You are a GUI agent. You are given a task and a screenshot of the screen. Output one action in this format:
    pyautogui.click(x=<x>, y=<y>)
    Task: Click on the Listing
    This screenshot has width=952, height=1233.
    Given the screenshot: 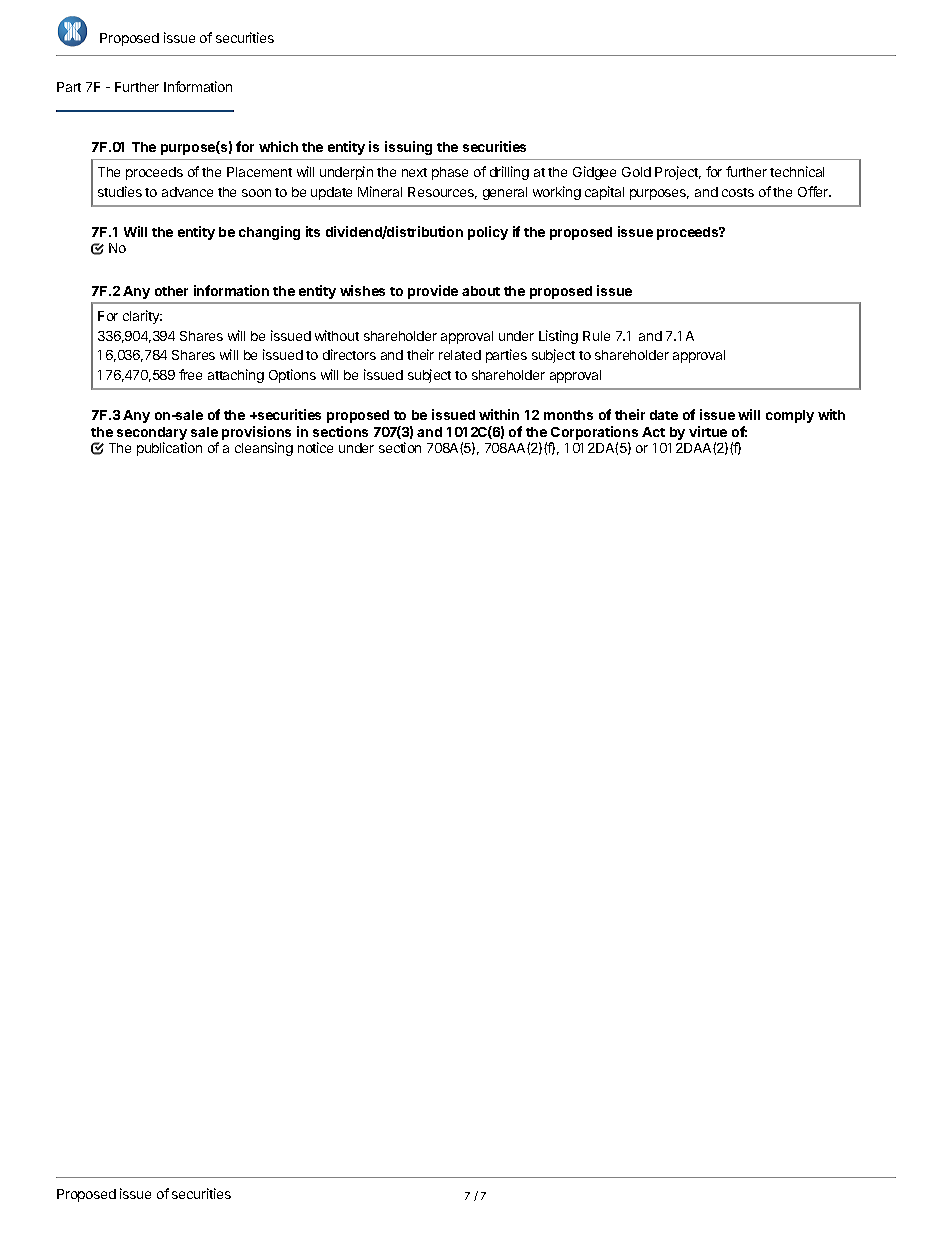 What is the action you would take?
    pyautogui.click(x=558, y=337)
